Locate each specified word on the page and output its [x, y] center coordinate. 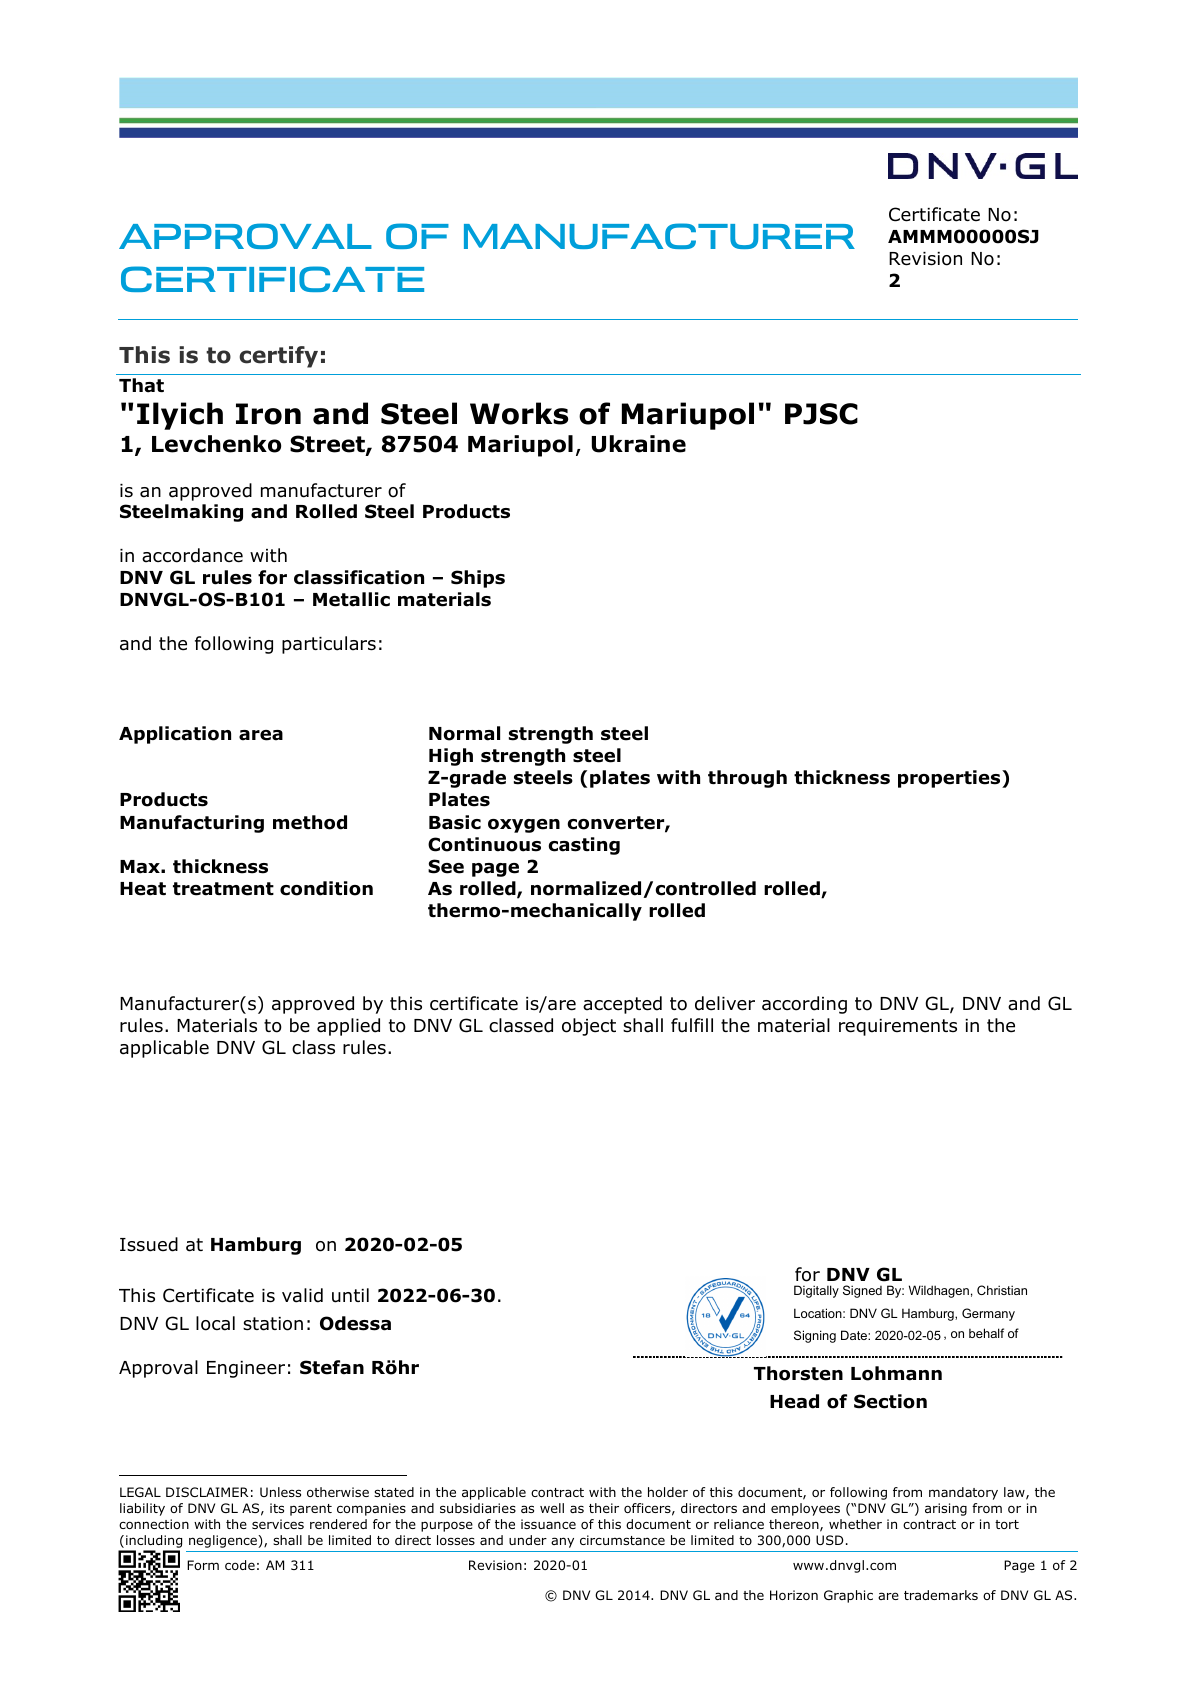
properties [950, 779]
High [451, 757]
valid [302, 1295]
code [240, 1565]
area [261, 735]
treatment [223, 889]
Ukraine [639, 444]
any [562, 1542]
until [350, 1295]
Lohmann [896, 1373]
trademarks [941, 1595]
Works [519, 413]
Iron [268, 414]
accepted [622, 1005]
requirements [898, 1027]
